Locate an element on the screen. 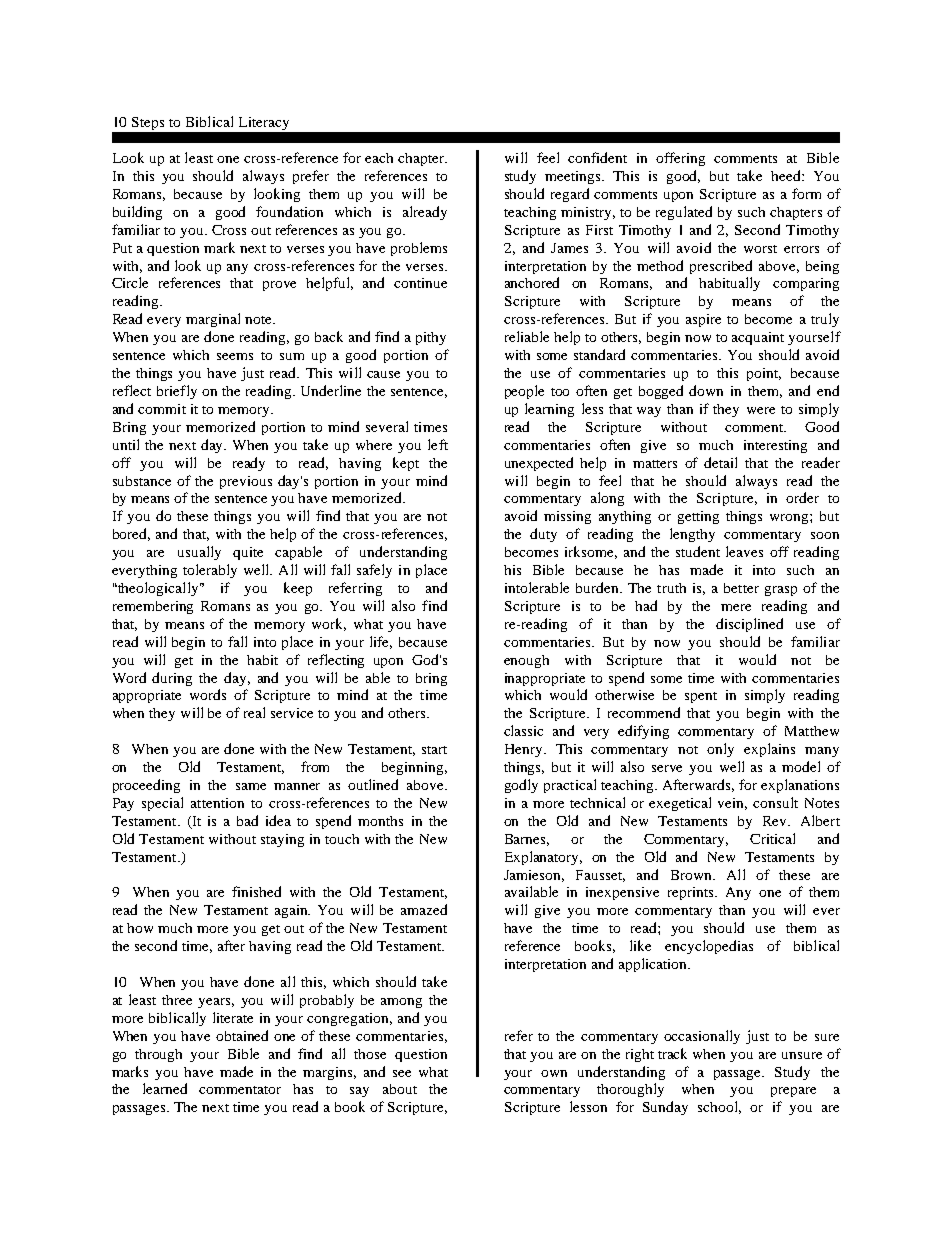 This screenshot has width=952, height=1233. building is located at coordinates (137, 213).
